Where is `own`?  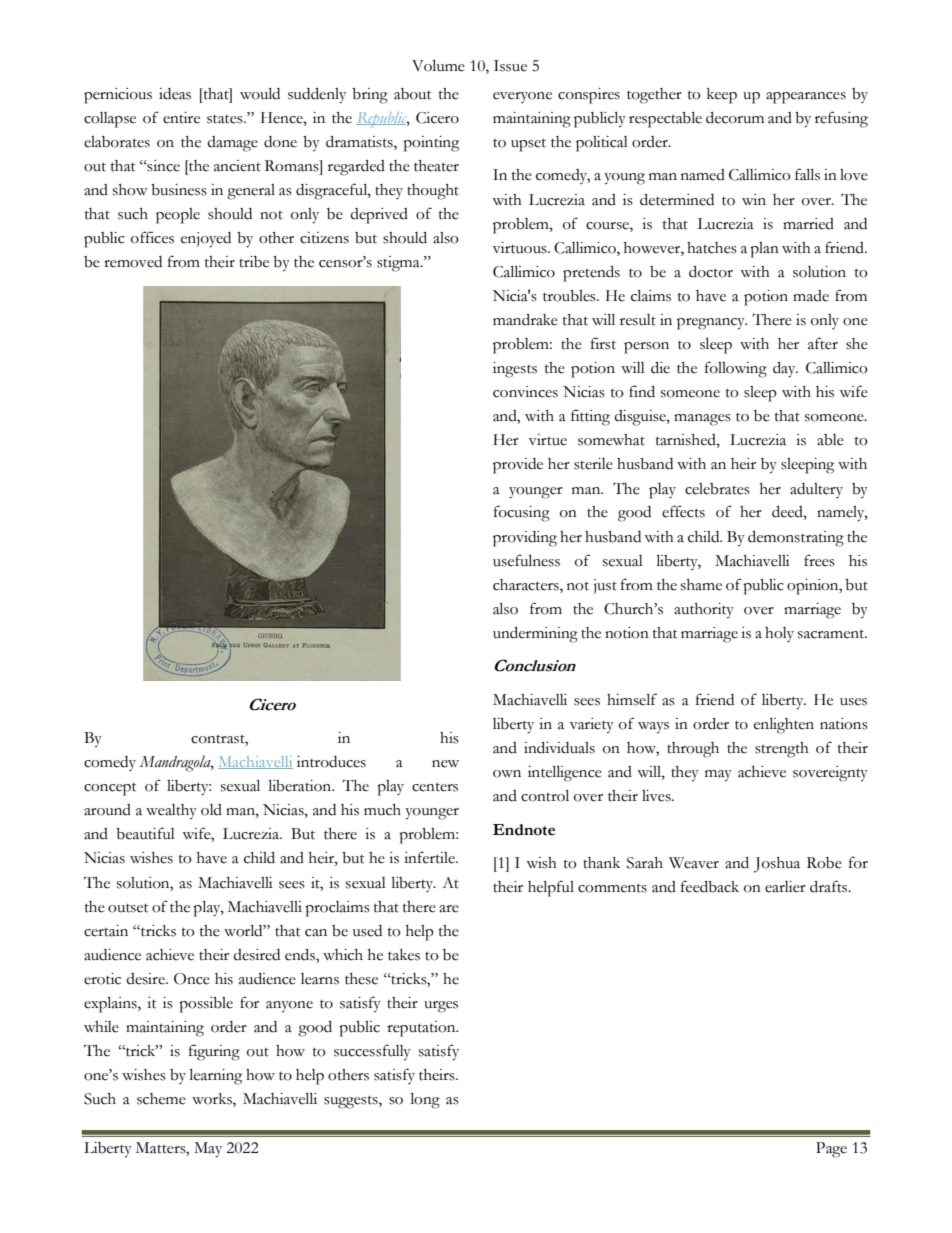 own is located at coordinates (507, 774).
